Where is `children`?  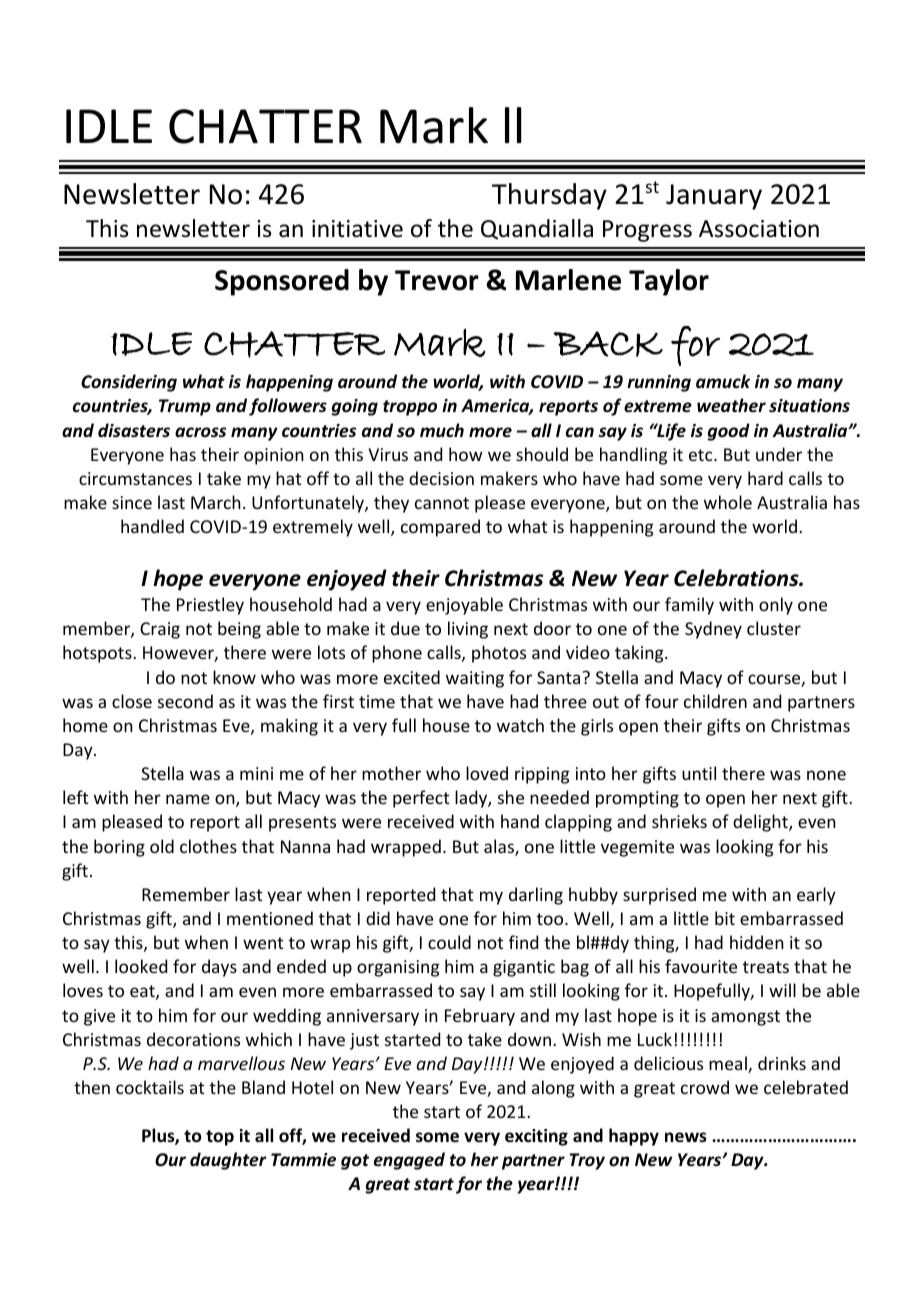
children is located at coordinates (715, 701).
